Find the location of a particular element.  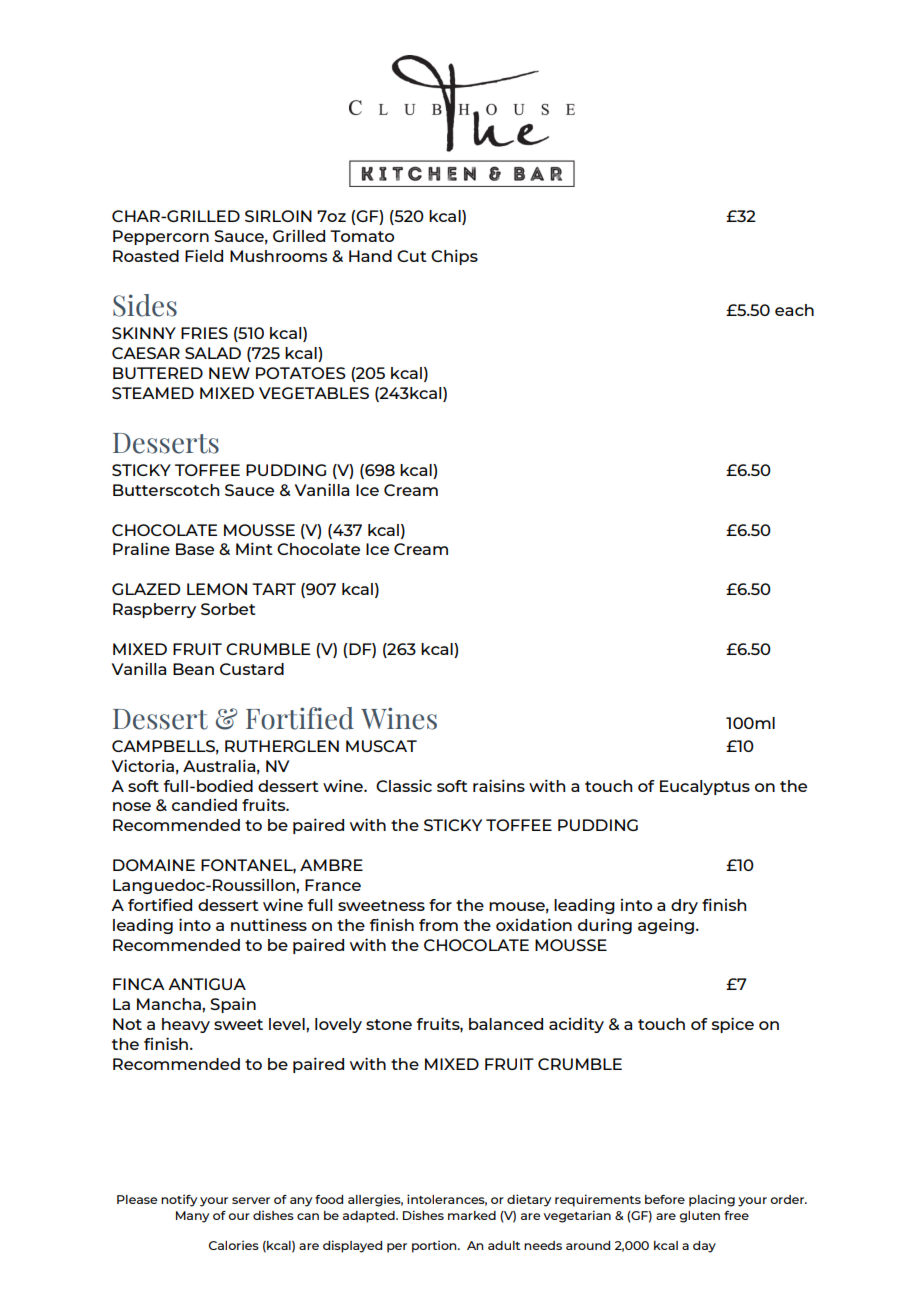

from is located at coordinates (438, 925).
